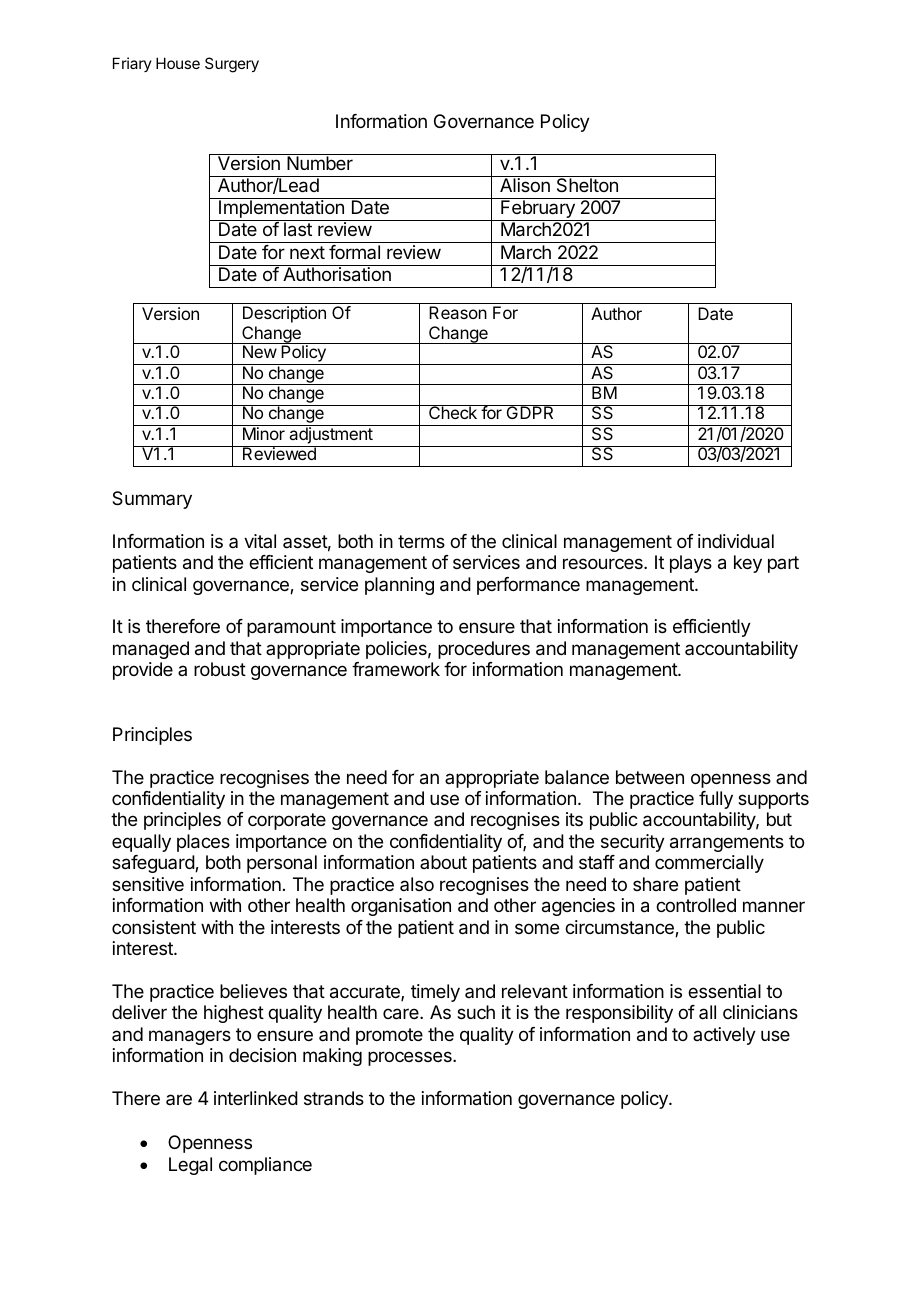 Image resolution: width=924 pixels, height=1307 pixels. I want to click on Surgery, so click(232, 65).
